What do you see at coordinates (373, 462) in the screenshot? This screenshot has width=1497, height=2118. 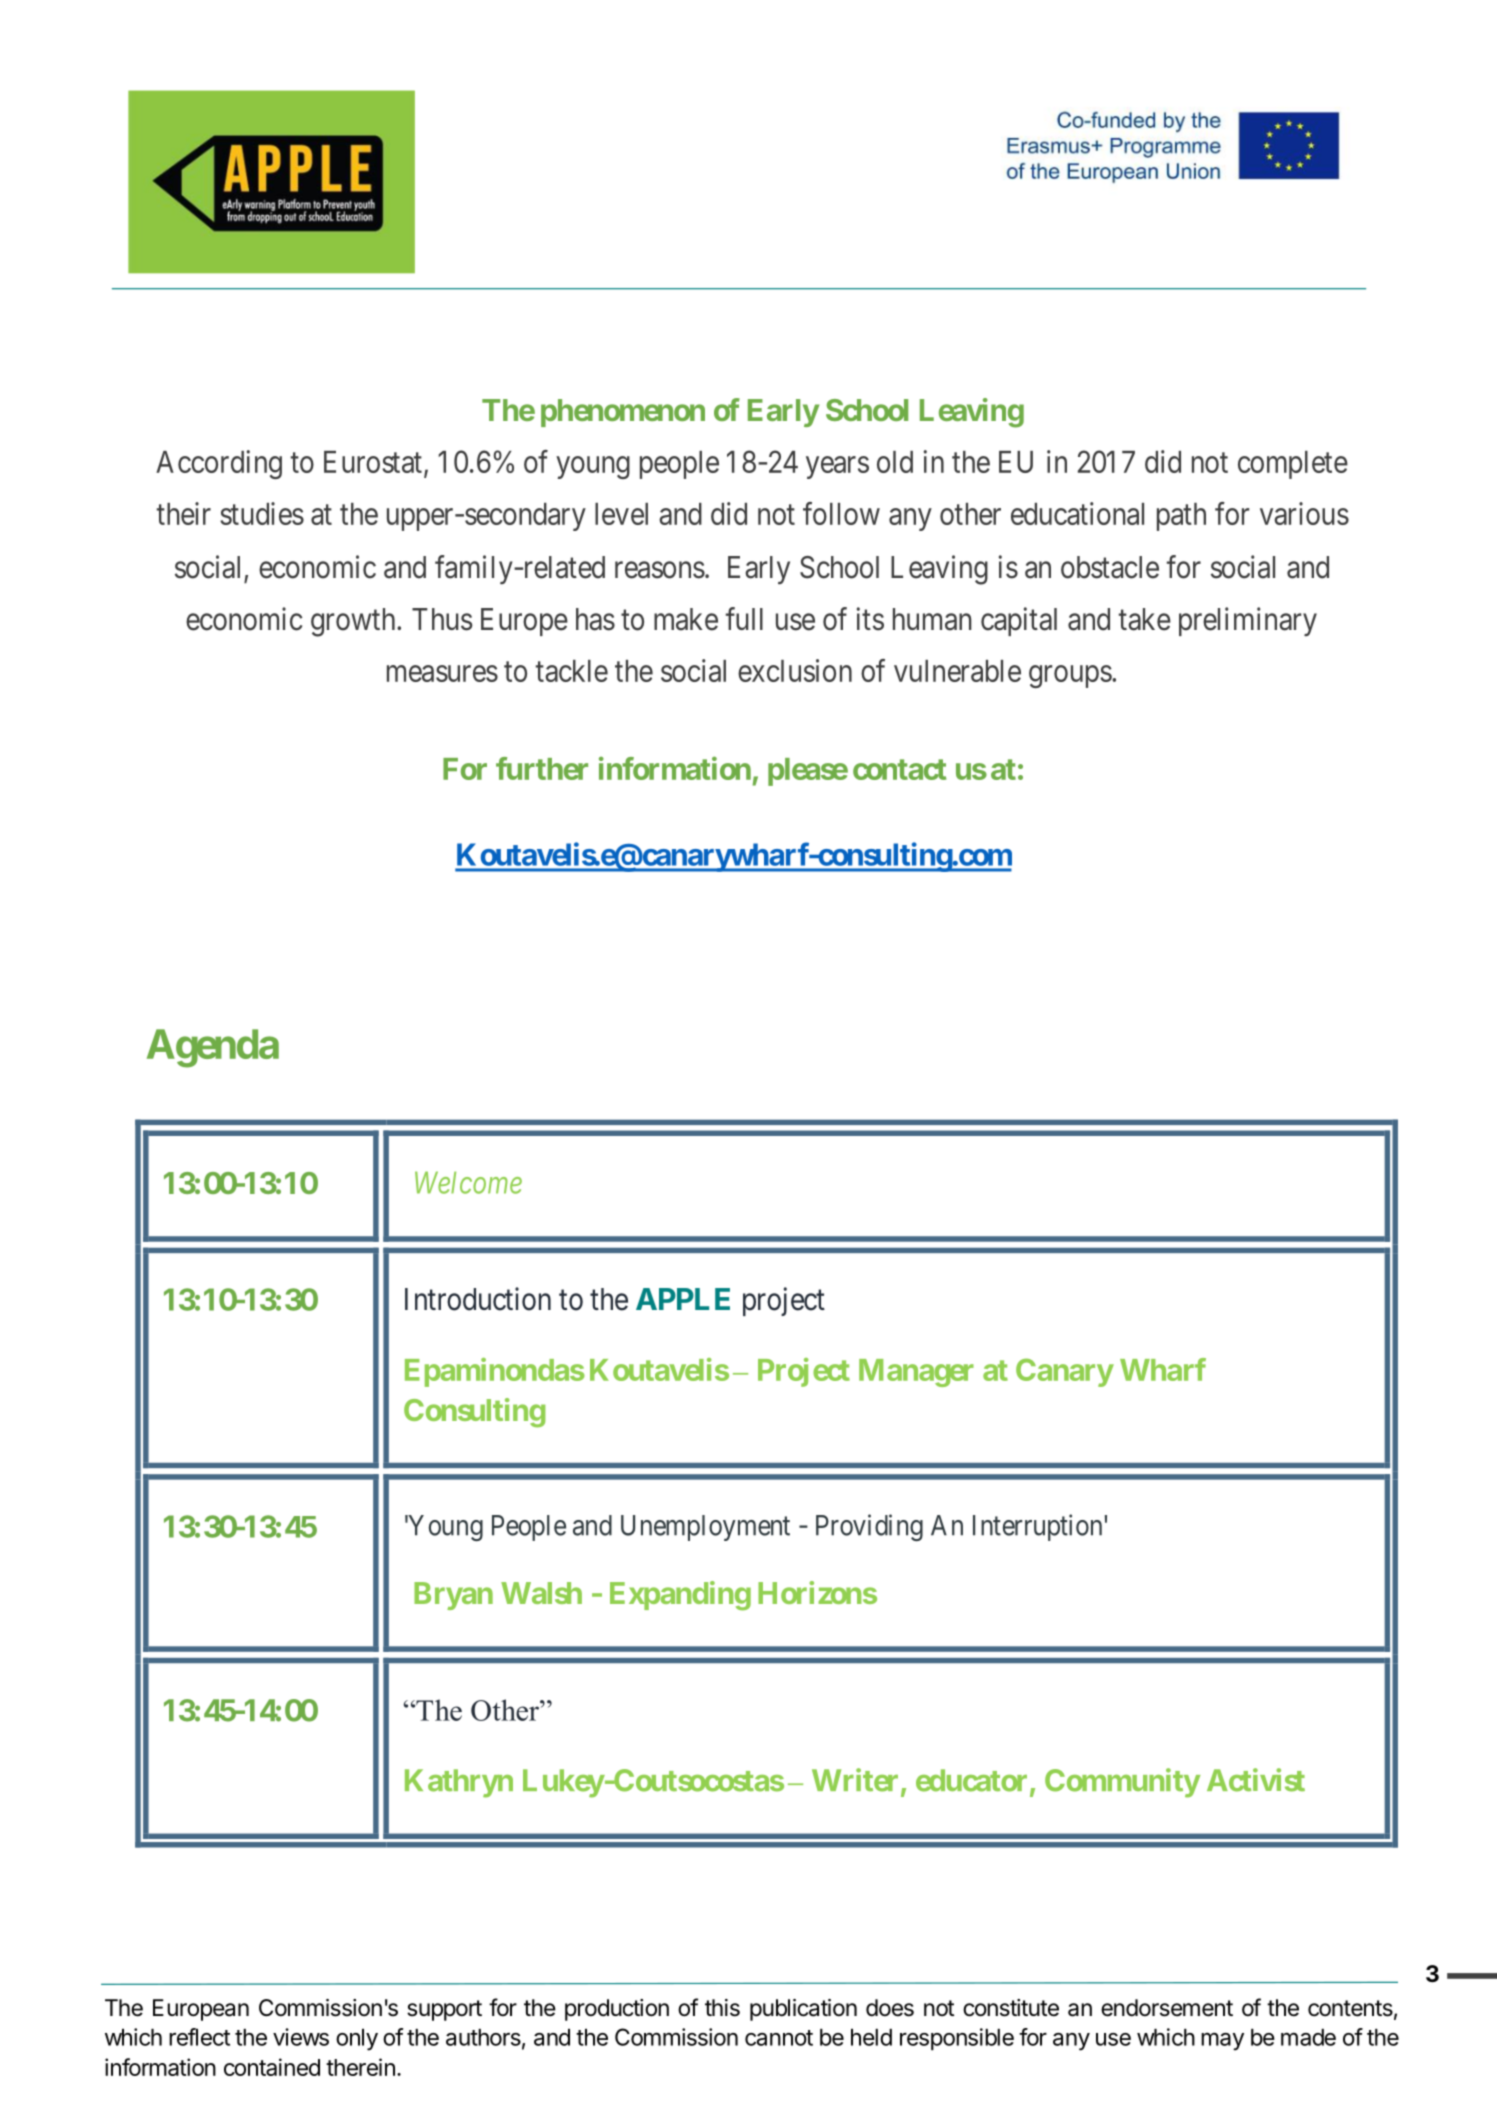 I see `Eurostat` at bounding box center [373, 462].
